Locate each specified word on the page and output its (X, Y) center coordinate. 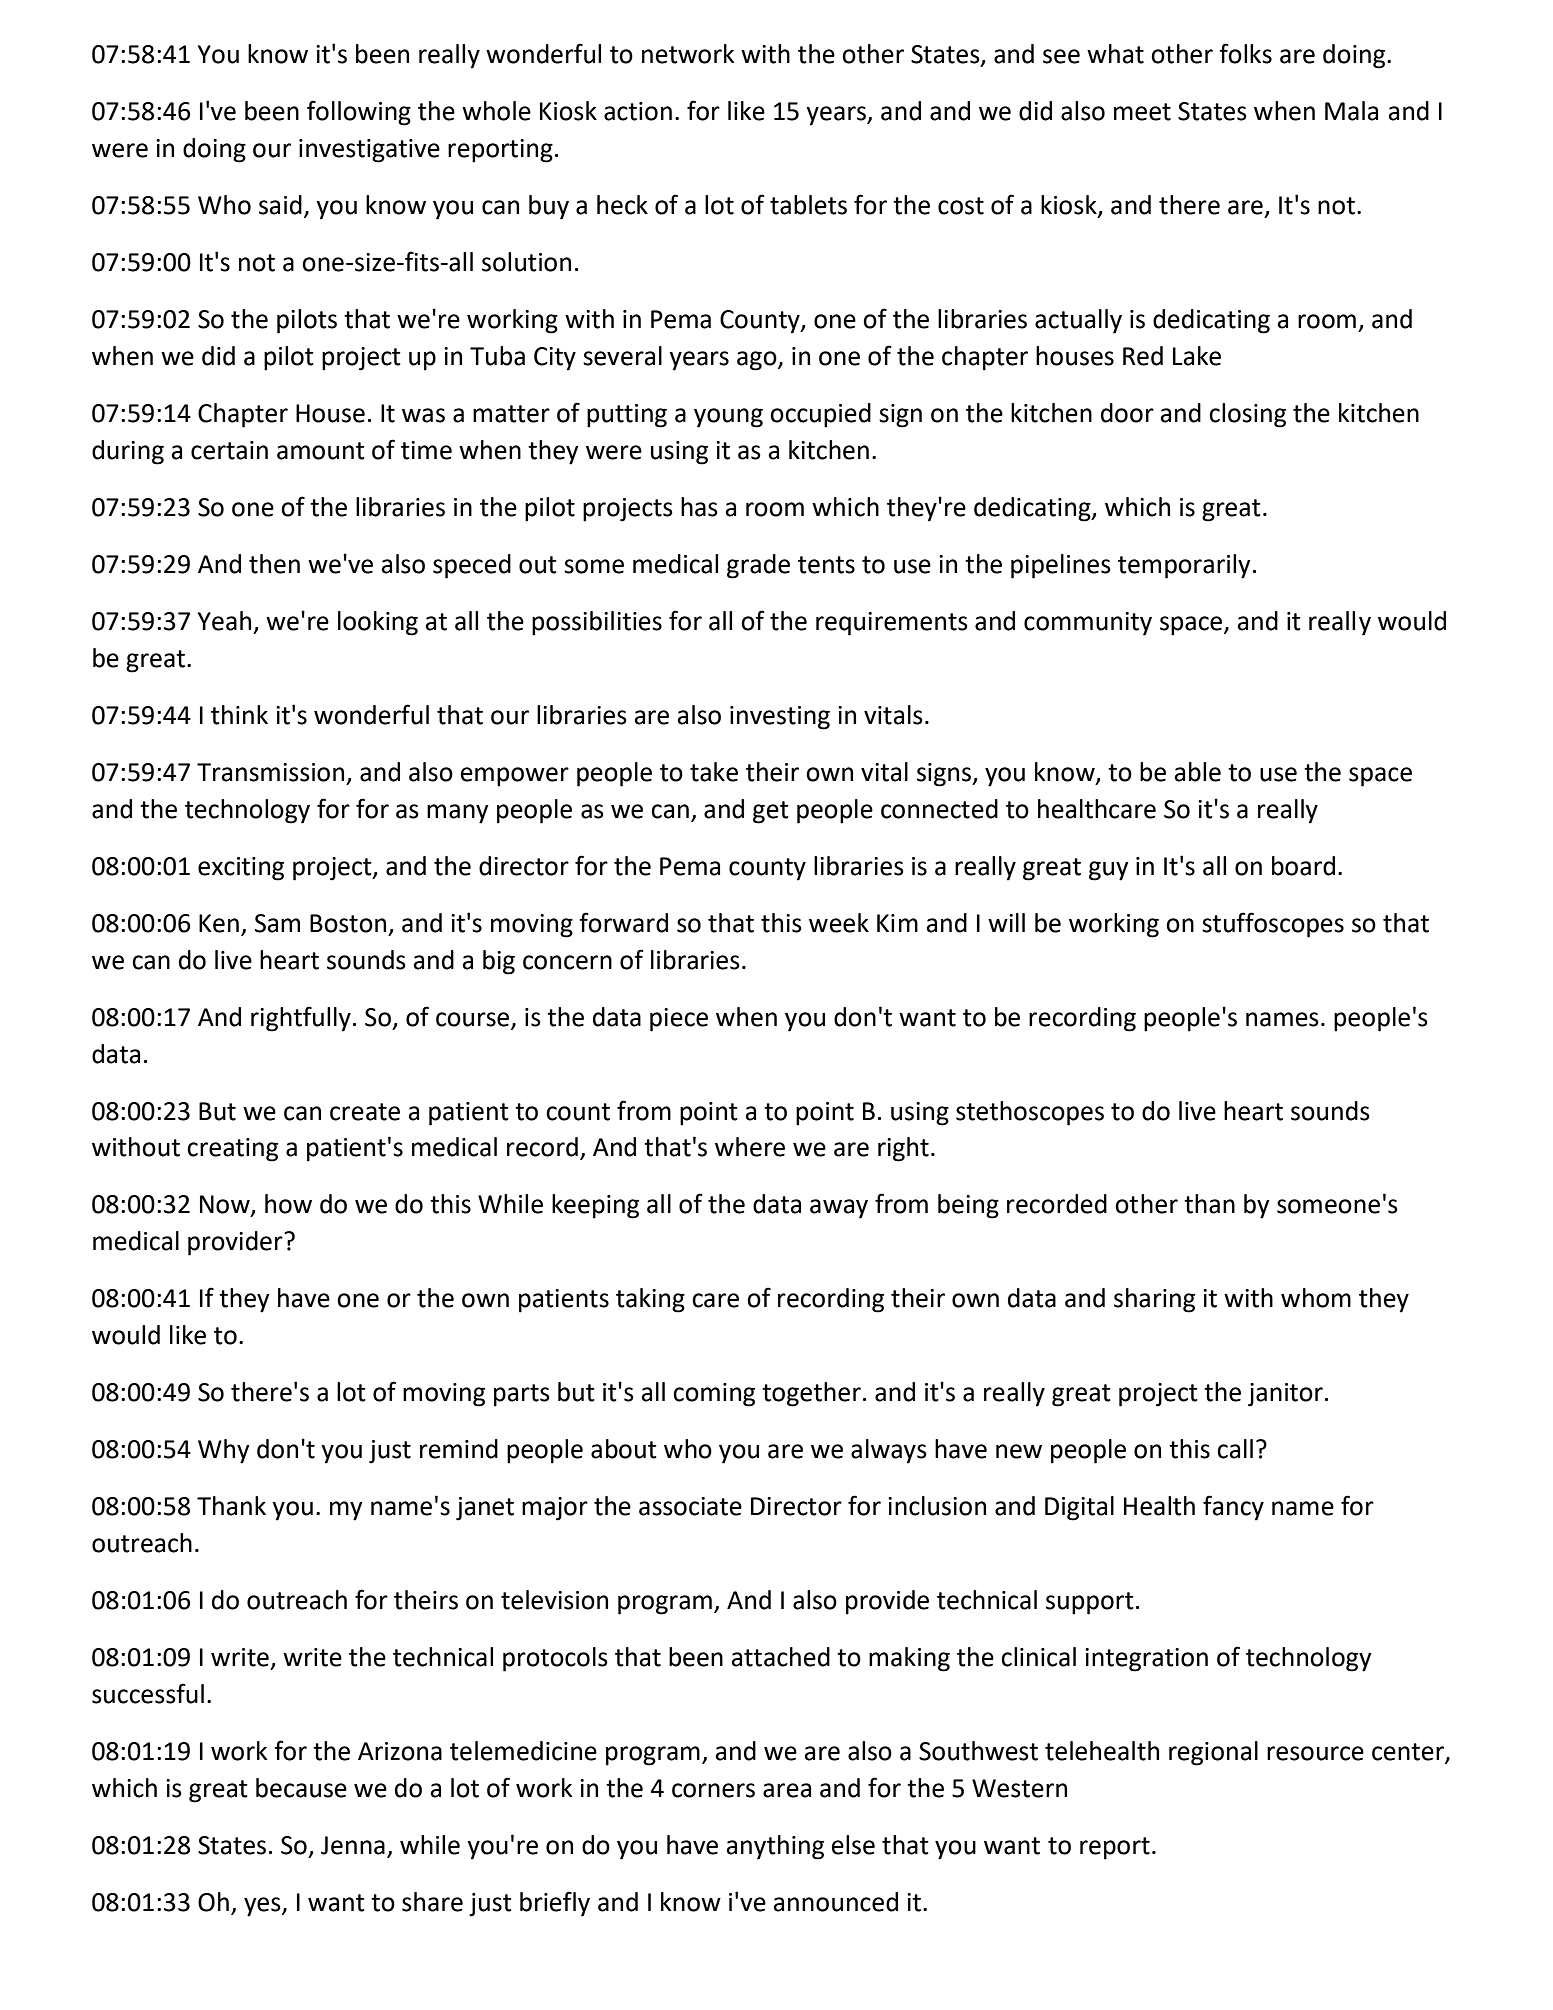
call (1235, 1449)
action (638, 111)
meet (1142, 112)
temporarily (1184, 566)
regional (1213, 1753)
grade (758, 566)
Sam (277, 923)
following (359, 113)
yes (263, 1907)
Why (224, 1451)
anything (775, 1847)
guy (1109, 871)
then (274, 564)
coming (714, 1395)
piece (679, 1020)
